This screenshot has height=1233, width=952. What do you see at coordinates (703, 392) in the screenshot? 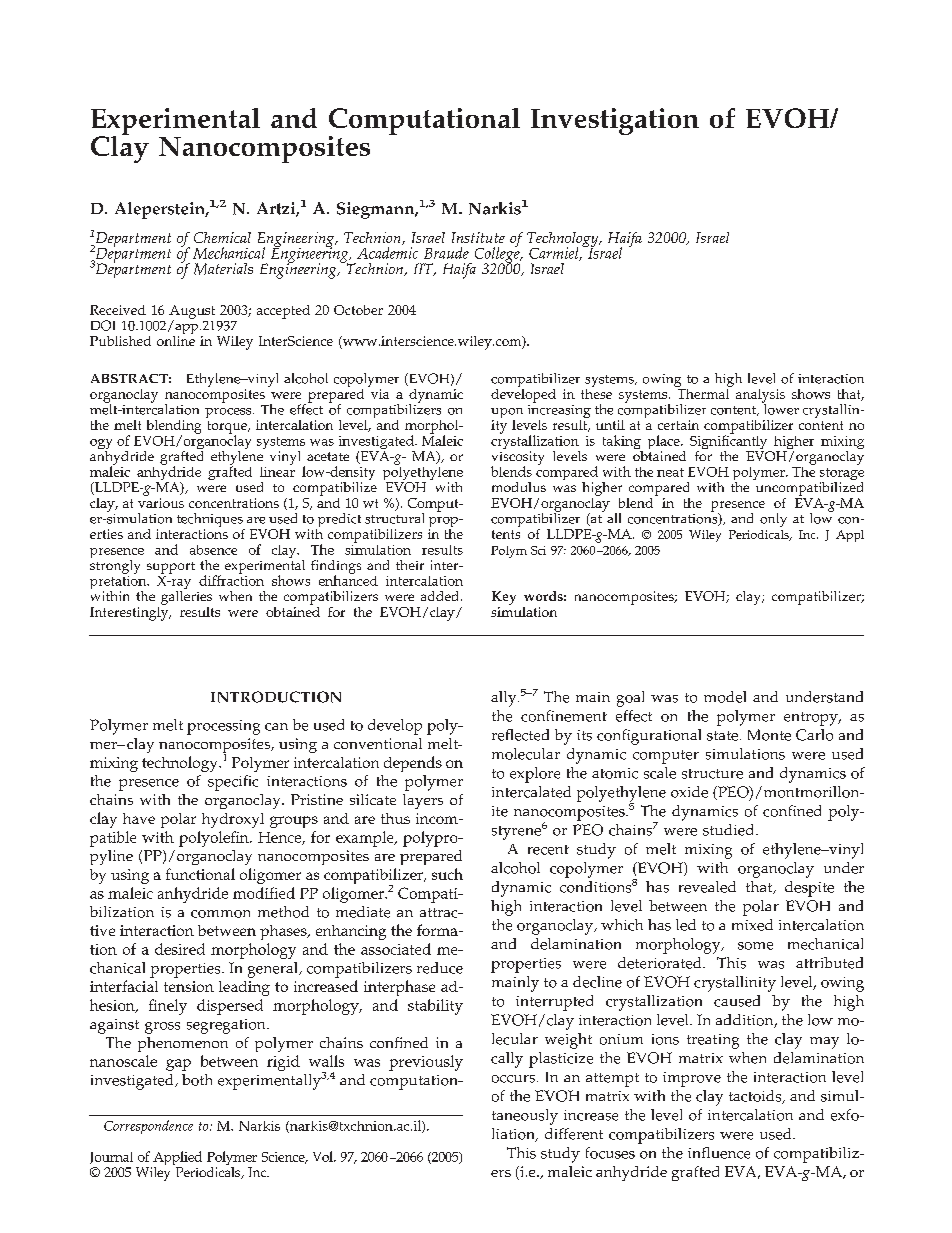
I see `Thermal` at bounding box center [703, 392].
